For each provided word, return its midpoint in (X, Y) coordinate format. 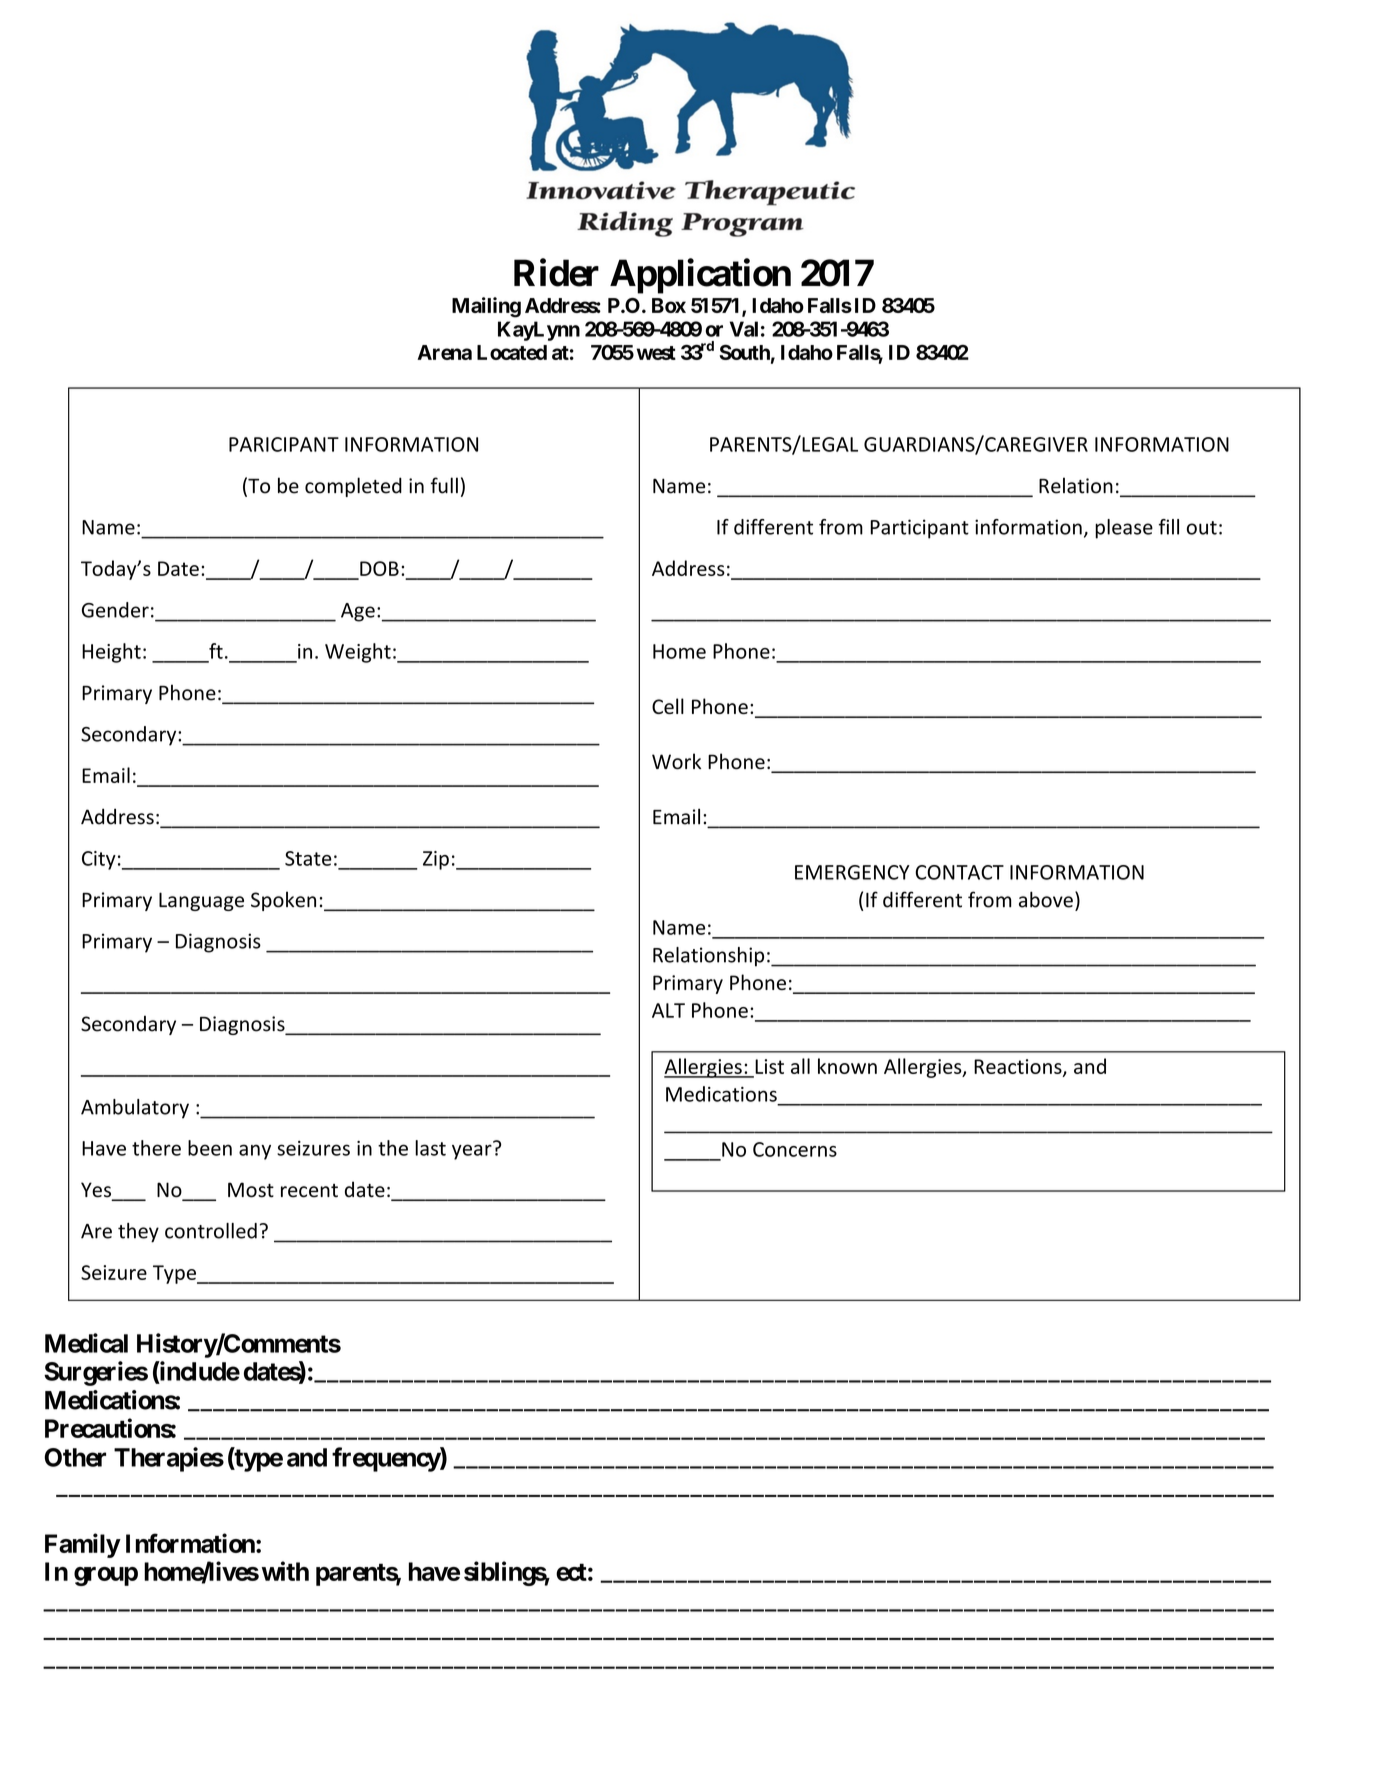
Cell (668, 706)
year (473, 1151)
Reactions (1019, 1067)
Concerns (795, 1149)
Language (201, 901)
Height (111, 653)
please (1124, 529)
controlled (211, 1231)
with (285, 1571)
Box (669, 305)
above (1046, 899)
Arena (444, 352)
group (106, 1576)
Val (744, 329)
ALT (668, 1010)
